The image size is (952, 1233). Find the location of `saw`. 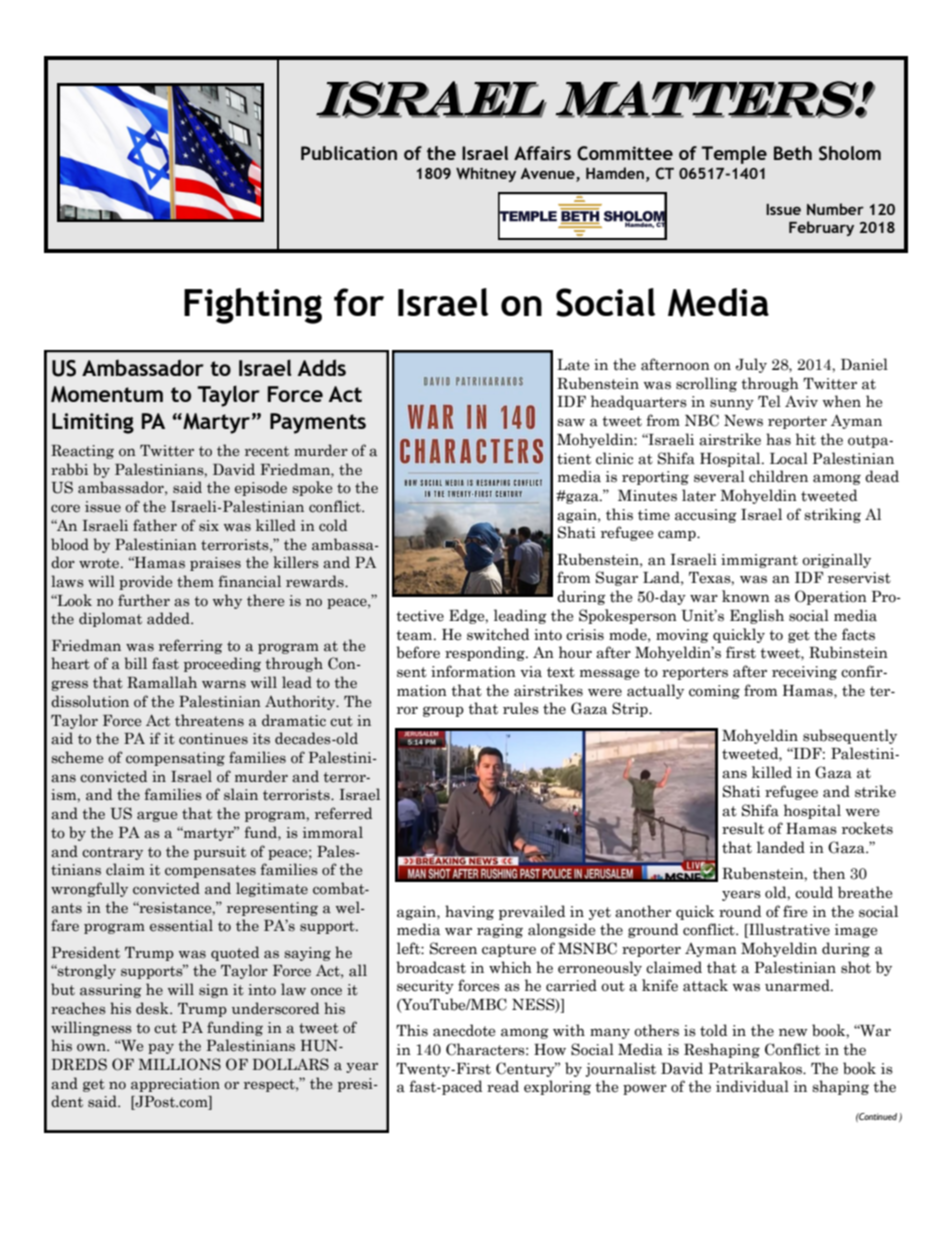

saw is located at coordinates (571, 422).
